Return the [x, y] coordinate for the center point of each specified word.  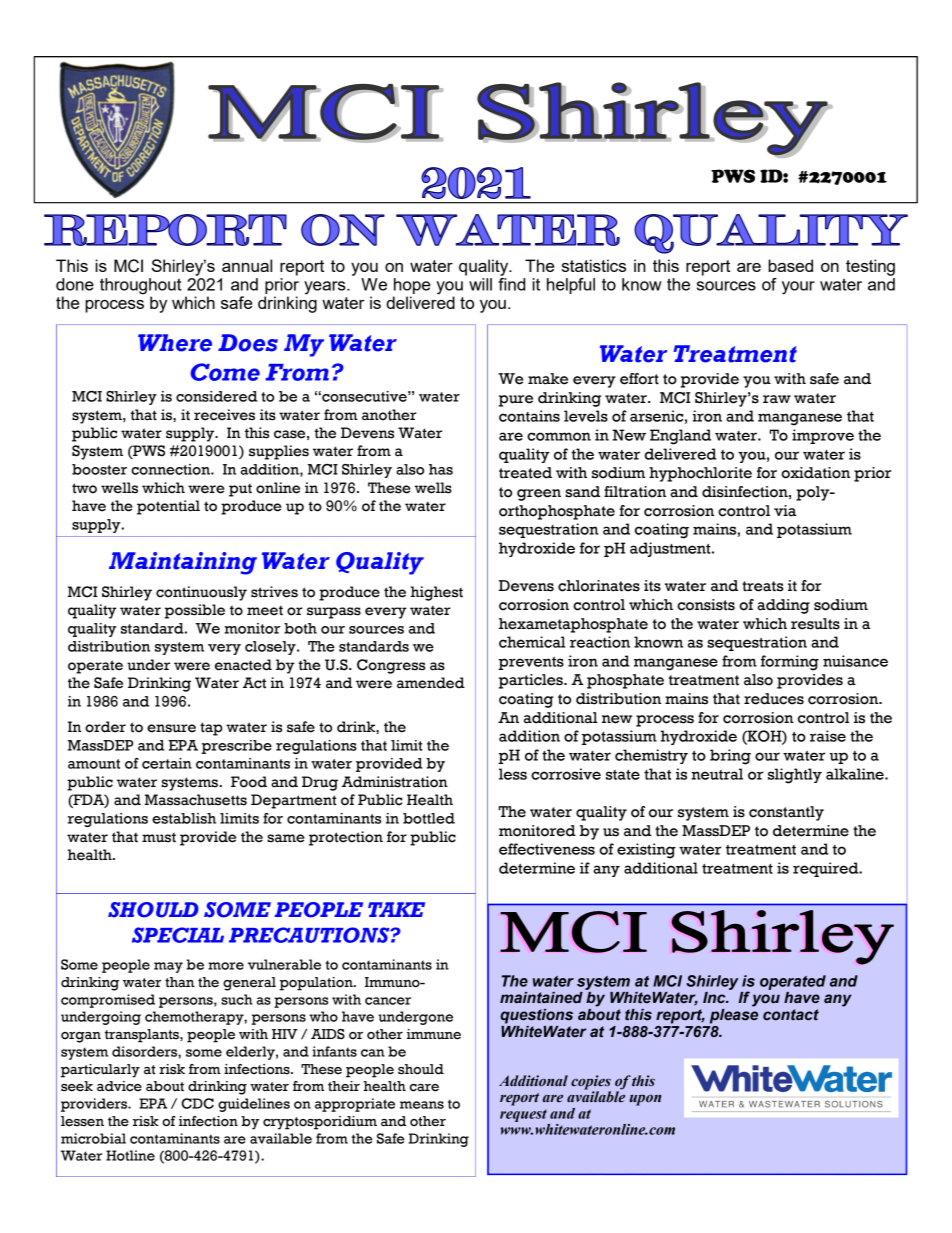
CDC [197, 1103]
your [798, 288]
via [785, 511]
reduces [774, 699]
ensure [171, 728]
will [480, 284]
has [441, 469]
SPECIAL [178, 935]
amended [431, 683]
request [523, 1115]
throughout [140, 287]
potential [168, 507]
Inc [715, 998]
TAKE [396, 909]
